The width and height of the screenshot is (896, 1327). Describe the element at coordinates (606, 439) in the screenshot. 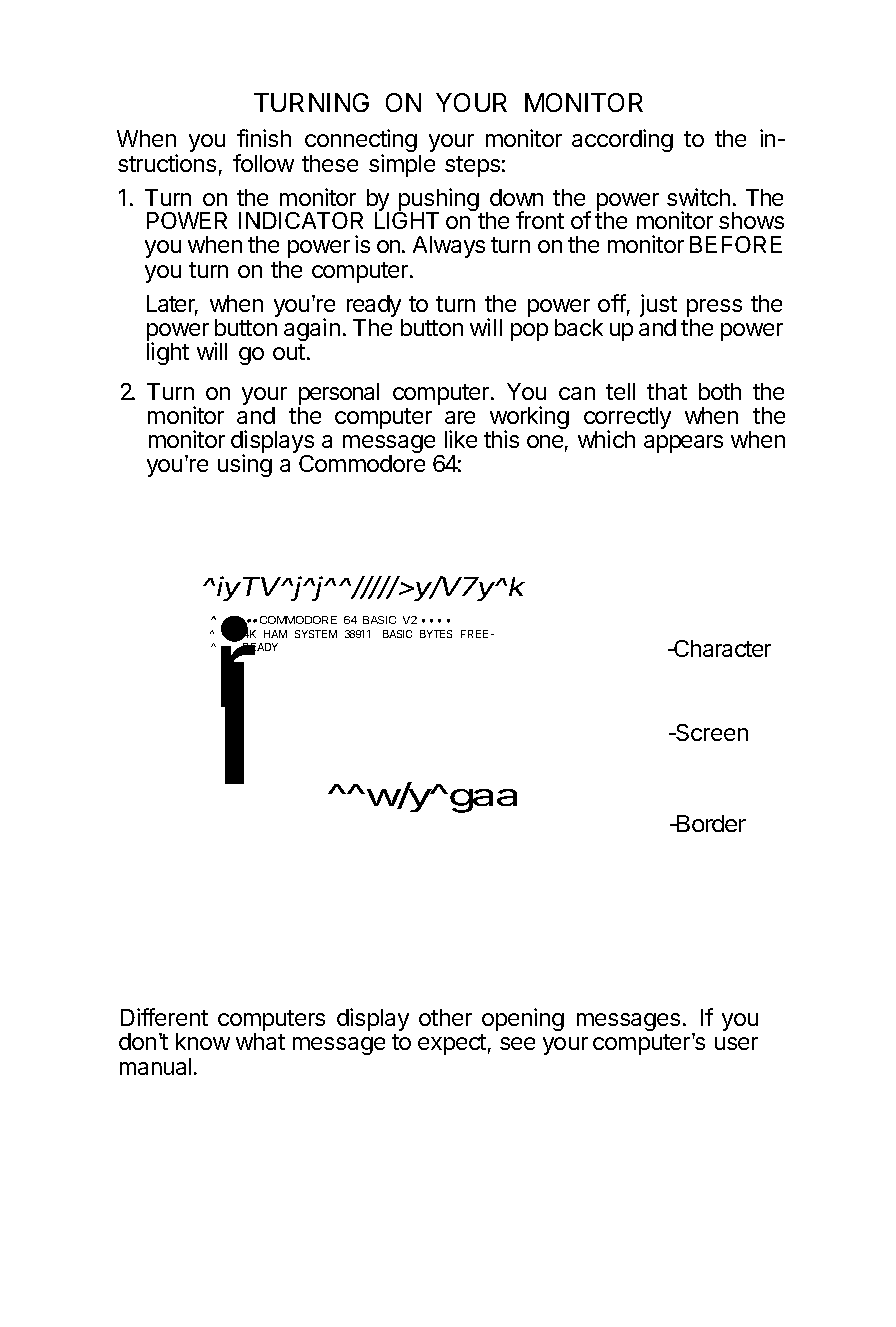

I see `which` at that location.
